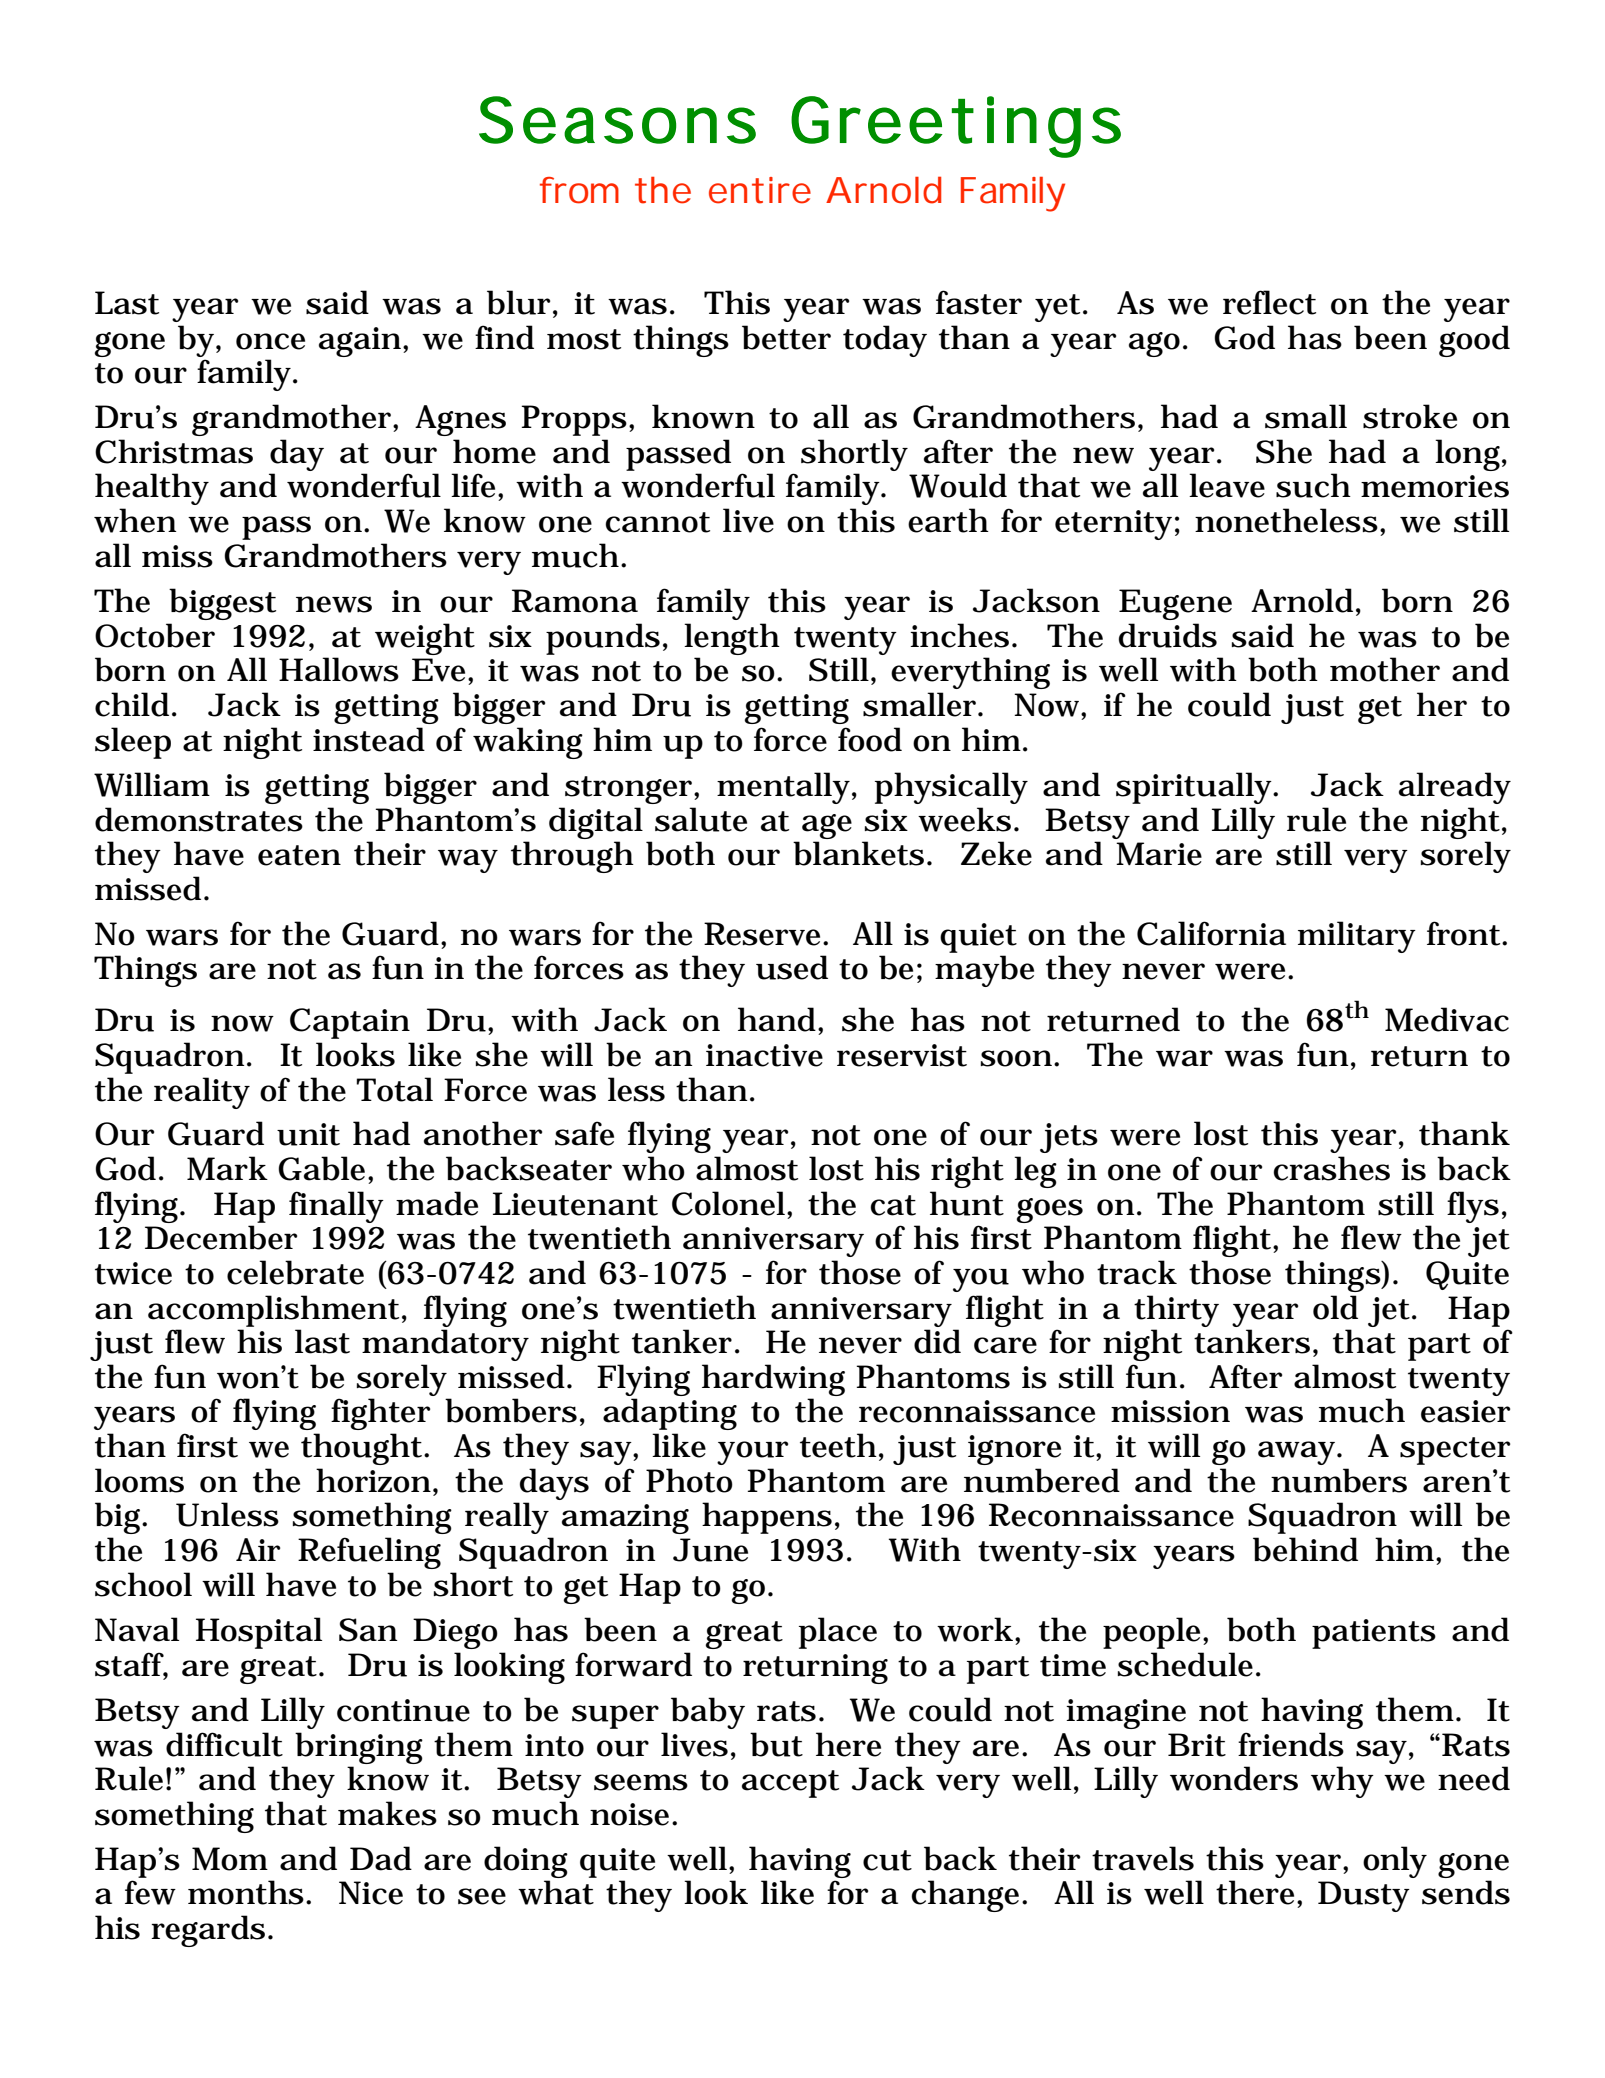 This screenshot has width=1605, height=2078. What do you see at coordinates (777, 1019) in the screenshot?
I see `hand` at bounding box center [777, 1019].
